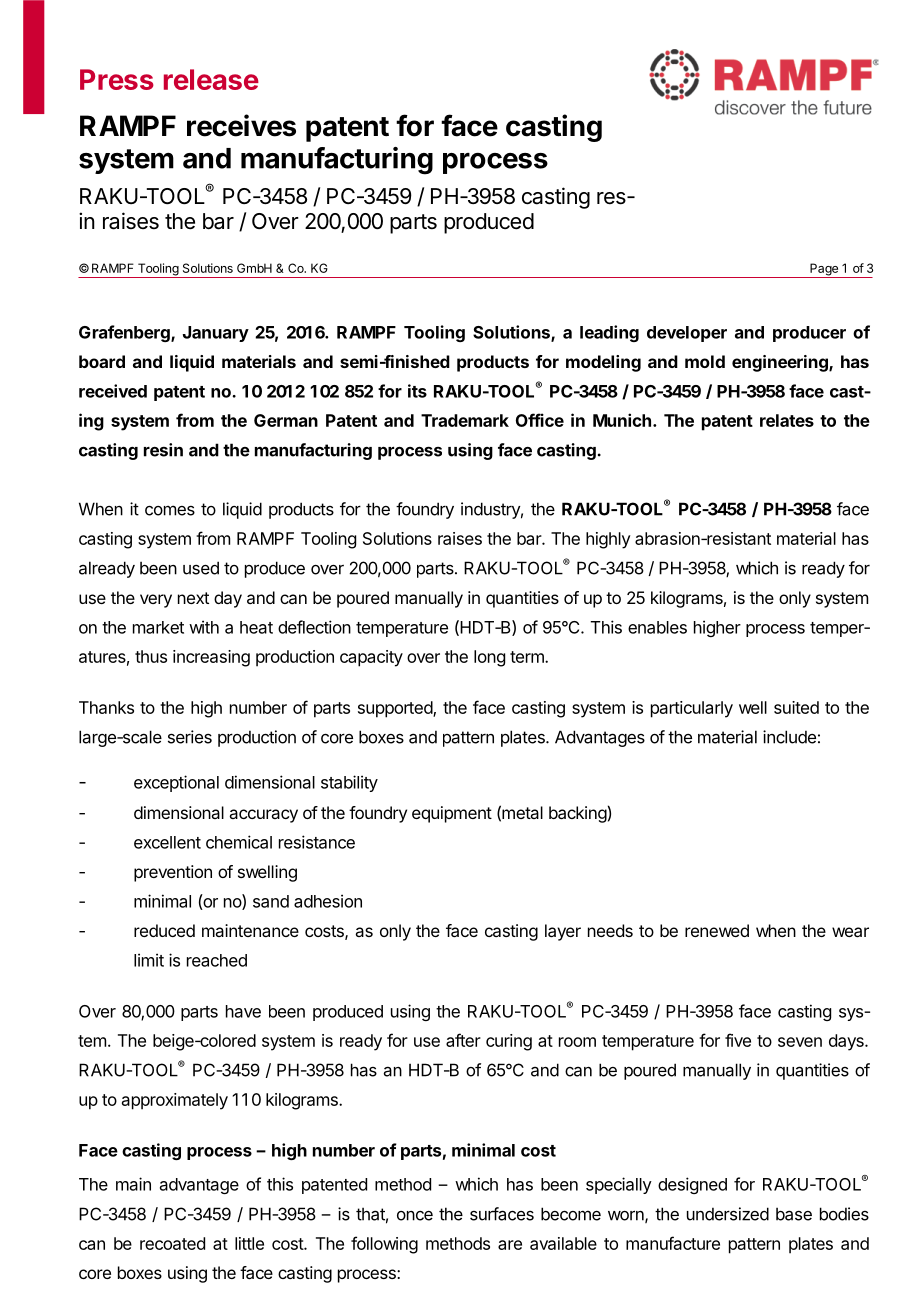 The image size is (924, 1308). Describe the element at coordinates (465, 420) in the document. I see `Trademark` at that location.
